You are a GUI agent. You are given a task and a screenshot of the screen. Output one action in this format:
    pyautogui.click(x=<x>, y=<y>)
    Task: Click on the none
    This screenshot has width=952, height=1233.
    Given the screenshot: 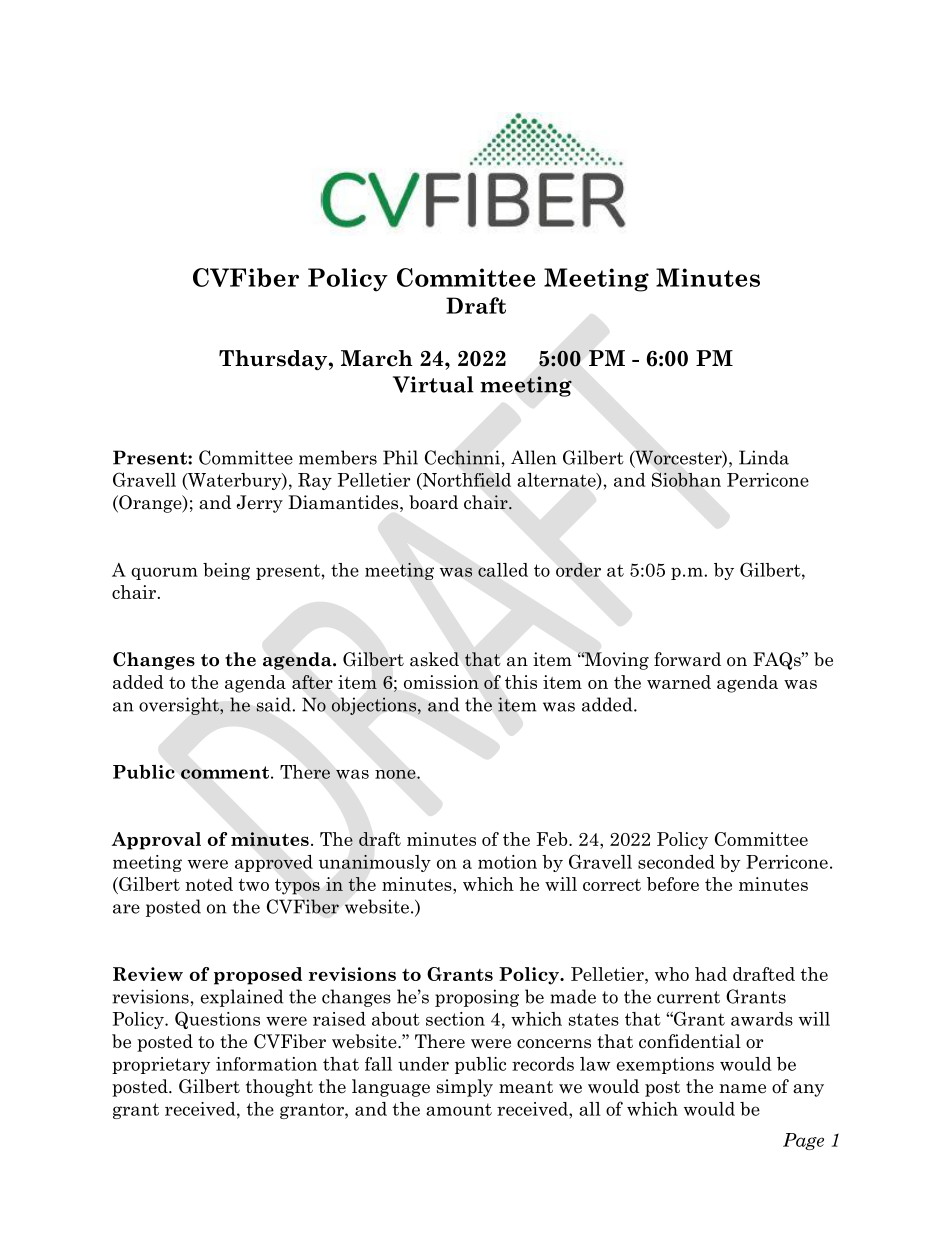 What is the action you would take?
    pyautogui.click(x=396, y=774)
